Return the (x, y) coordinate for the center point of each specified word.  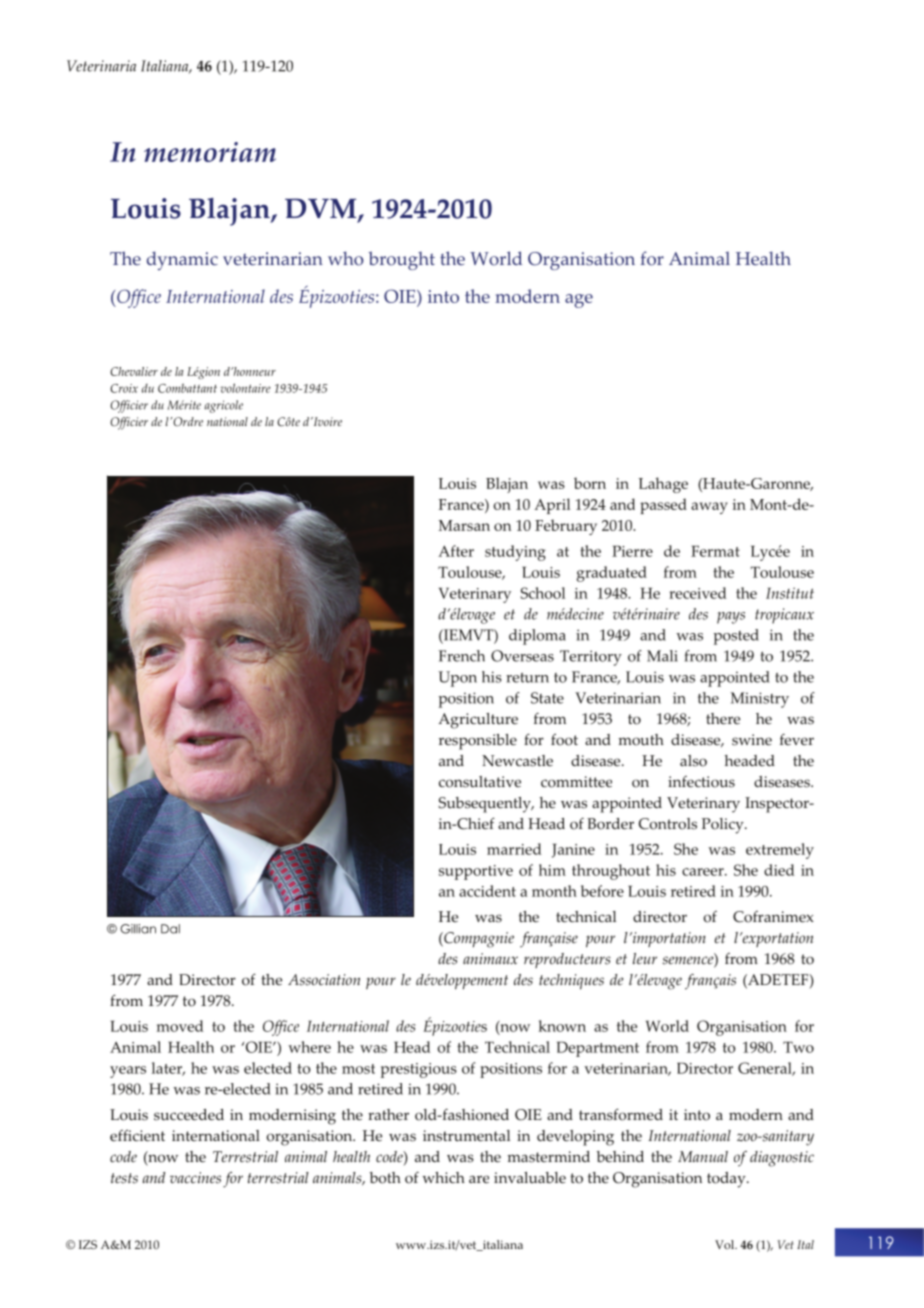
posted (736, 637)
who (346, 258)
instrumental (466, 1136)
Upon (457, 679)
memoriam (210, 152)
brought (401, 260)
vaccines (195, 1178)
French (462, 656)
